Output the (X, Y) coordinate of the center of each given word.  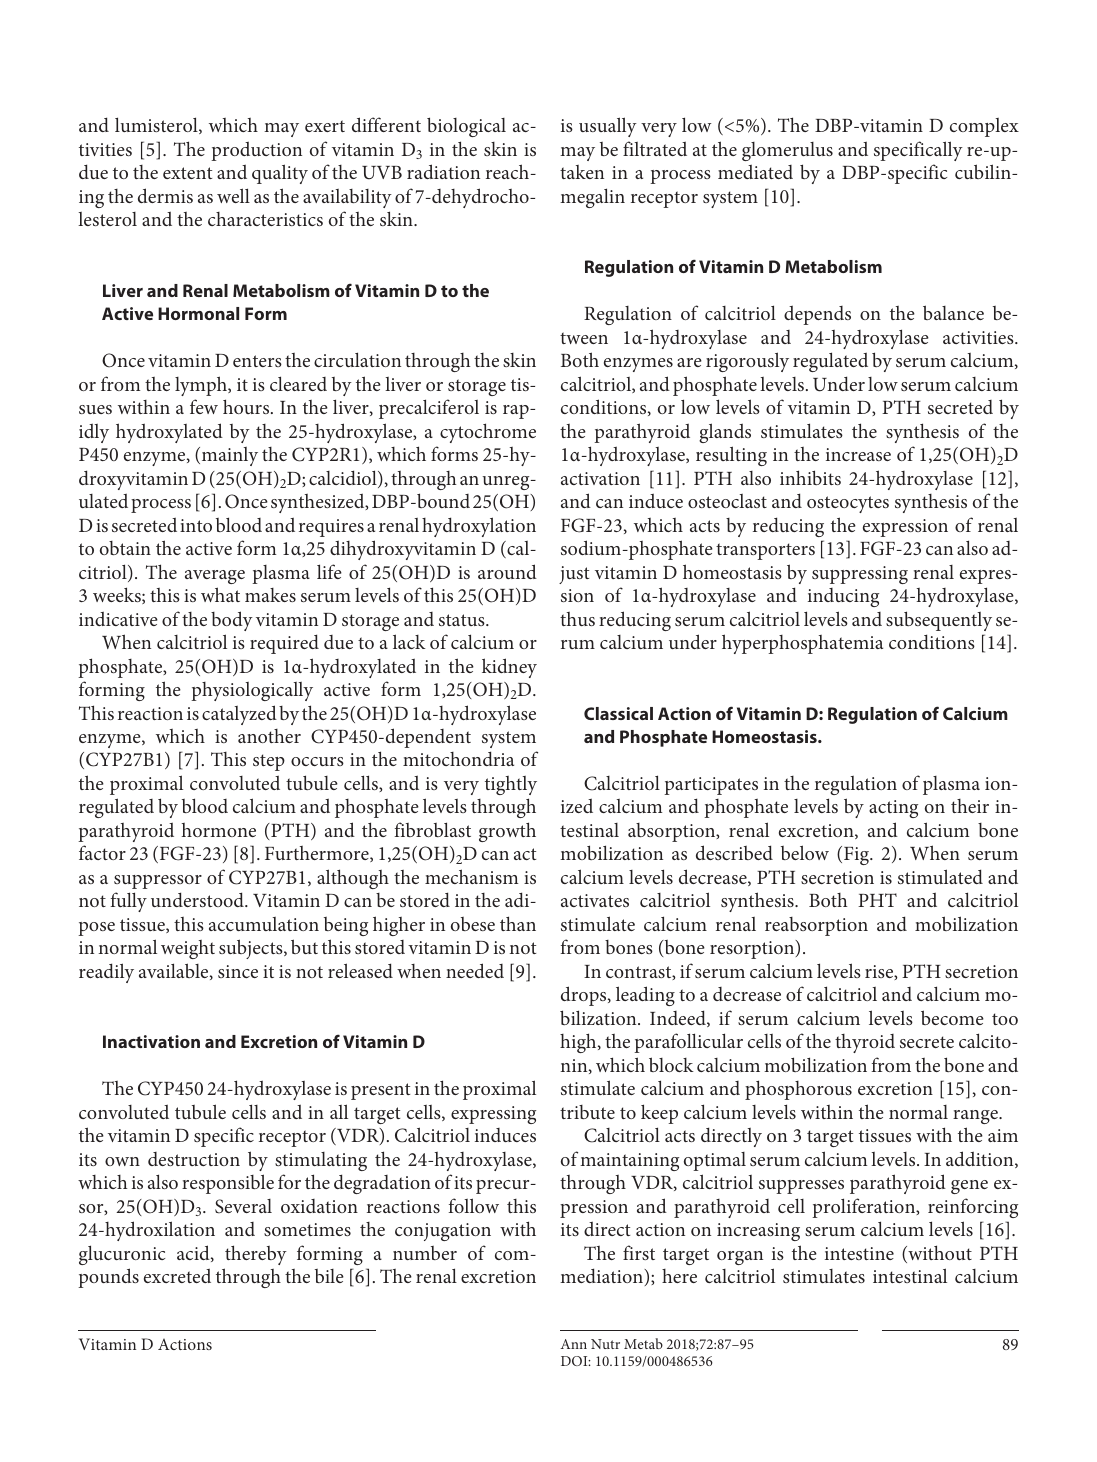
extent (187, 173)
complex (984, 127)
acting (893, 809)
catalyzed (239, 715)
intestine (859, 1253)
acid (194, 1253)
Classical (618, 713)
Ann (573, 1344)
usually (608, 127)
